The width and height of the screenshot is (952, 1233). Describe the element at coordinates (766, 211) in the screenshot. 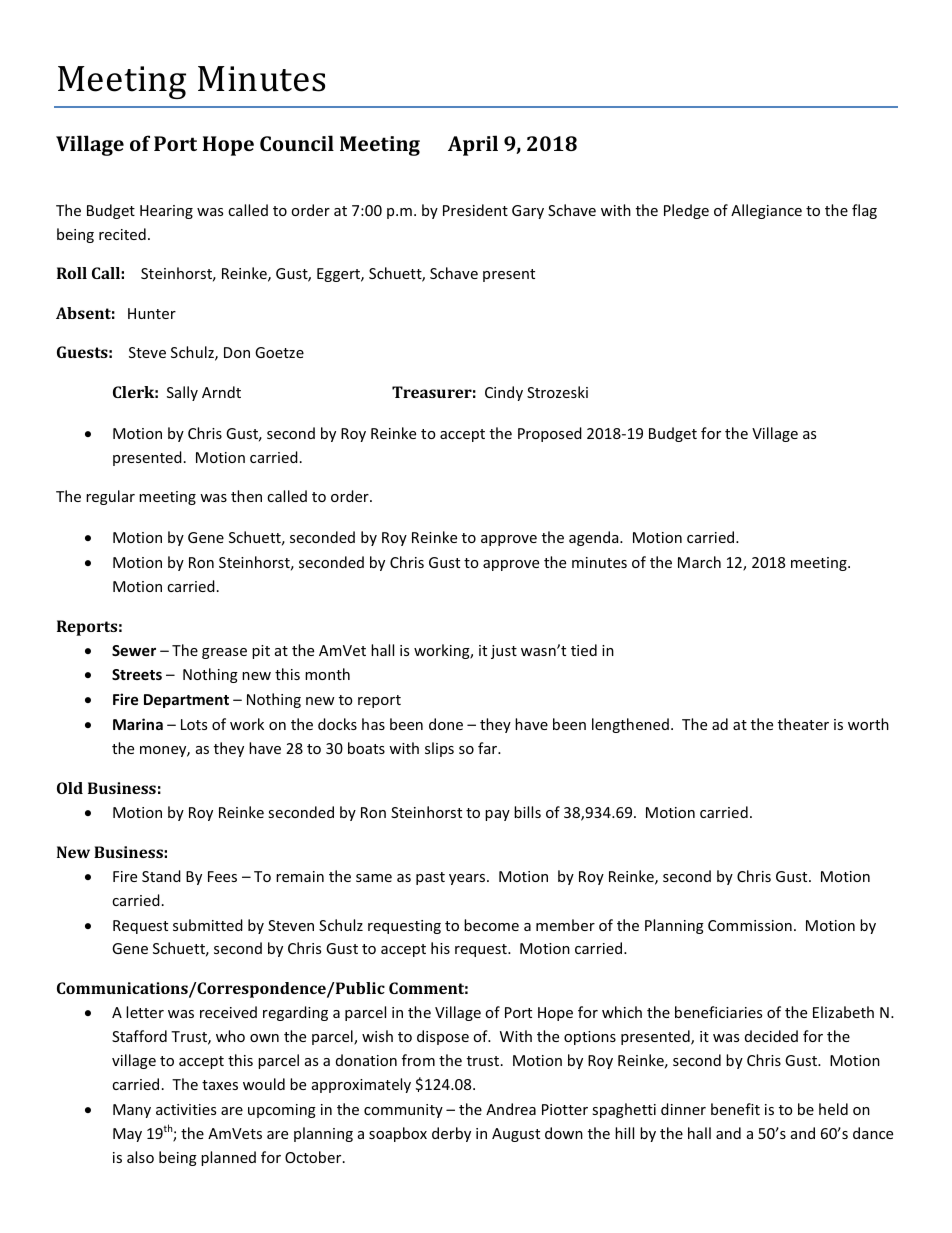

I see `Allegiance` at that location.
